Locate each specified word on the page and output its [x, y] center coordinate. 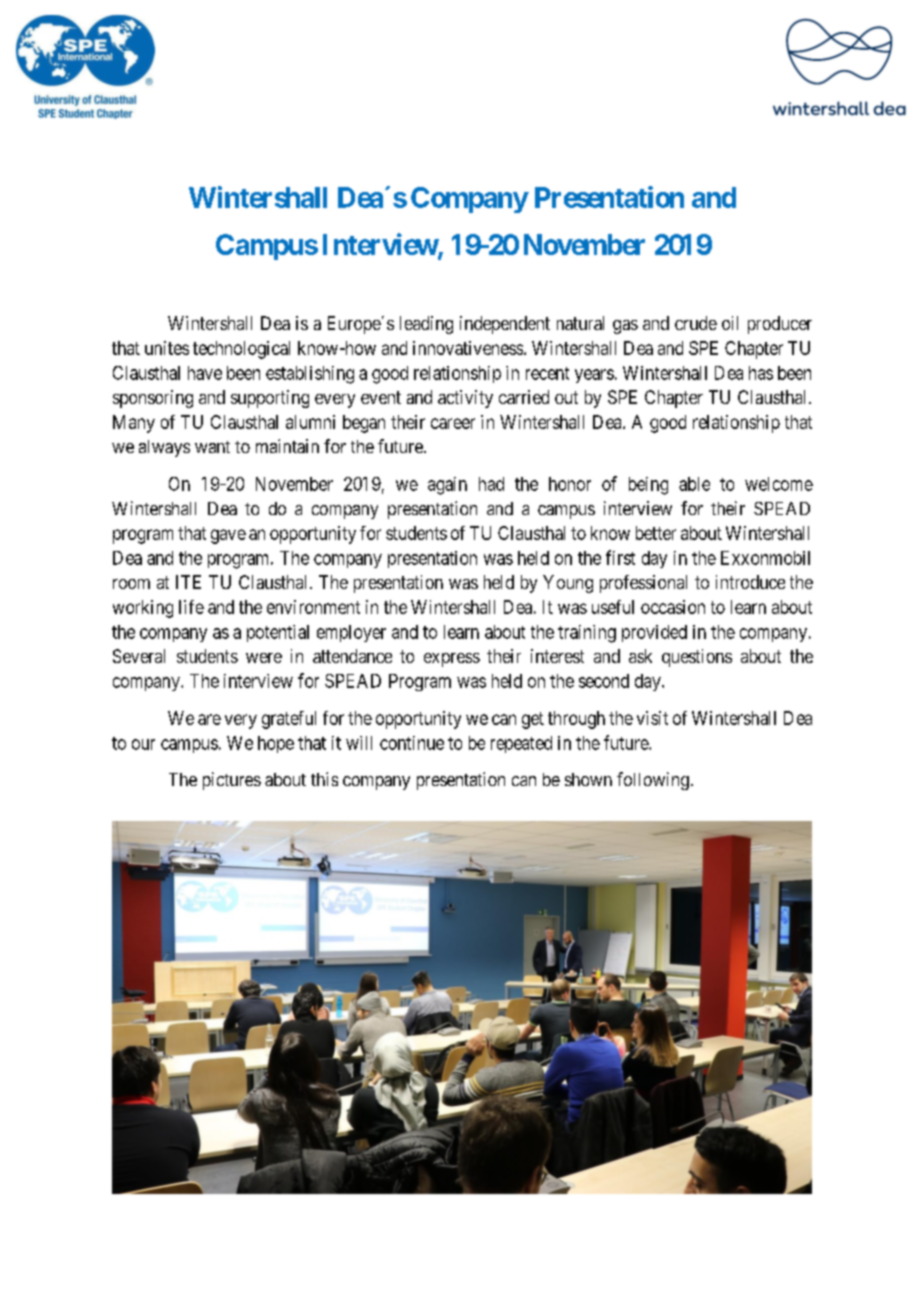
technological [241, 350]
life [191, 607]
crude [696, 323]
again [447, 486]
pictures [232, 781]
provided [654, 633]
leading [426, 325]
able [694, 484]
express [452, 660]
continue [412, 743]
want [212, 447]
